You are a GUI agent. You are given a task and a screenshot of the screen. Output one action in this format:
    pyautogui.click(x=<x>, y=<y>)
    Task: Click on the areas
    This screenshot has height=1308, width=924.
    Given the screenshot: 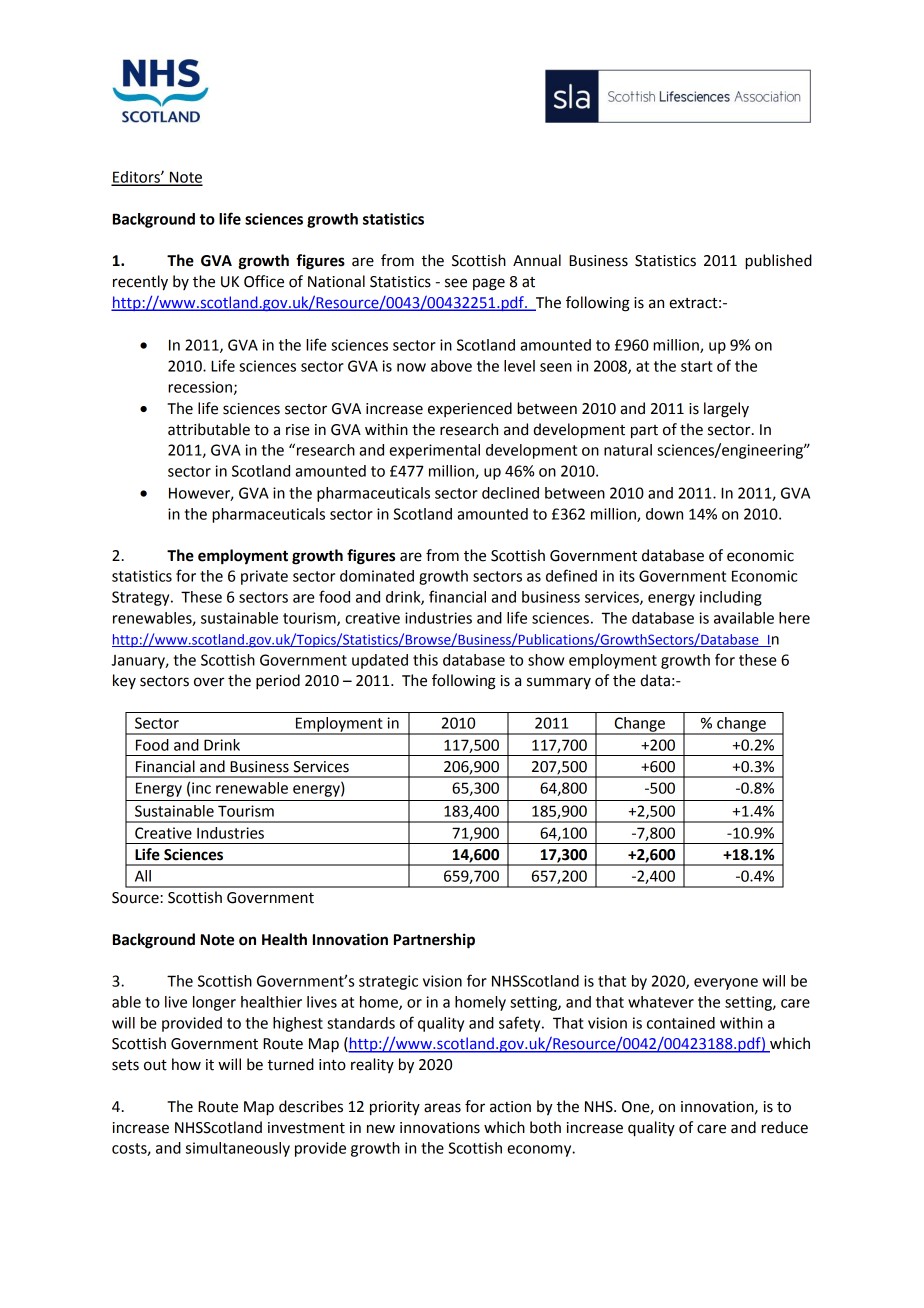 What is the action you would take?
    pyautogui.click(x=442, y=1108)
